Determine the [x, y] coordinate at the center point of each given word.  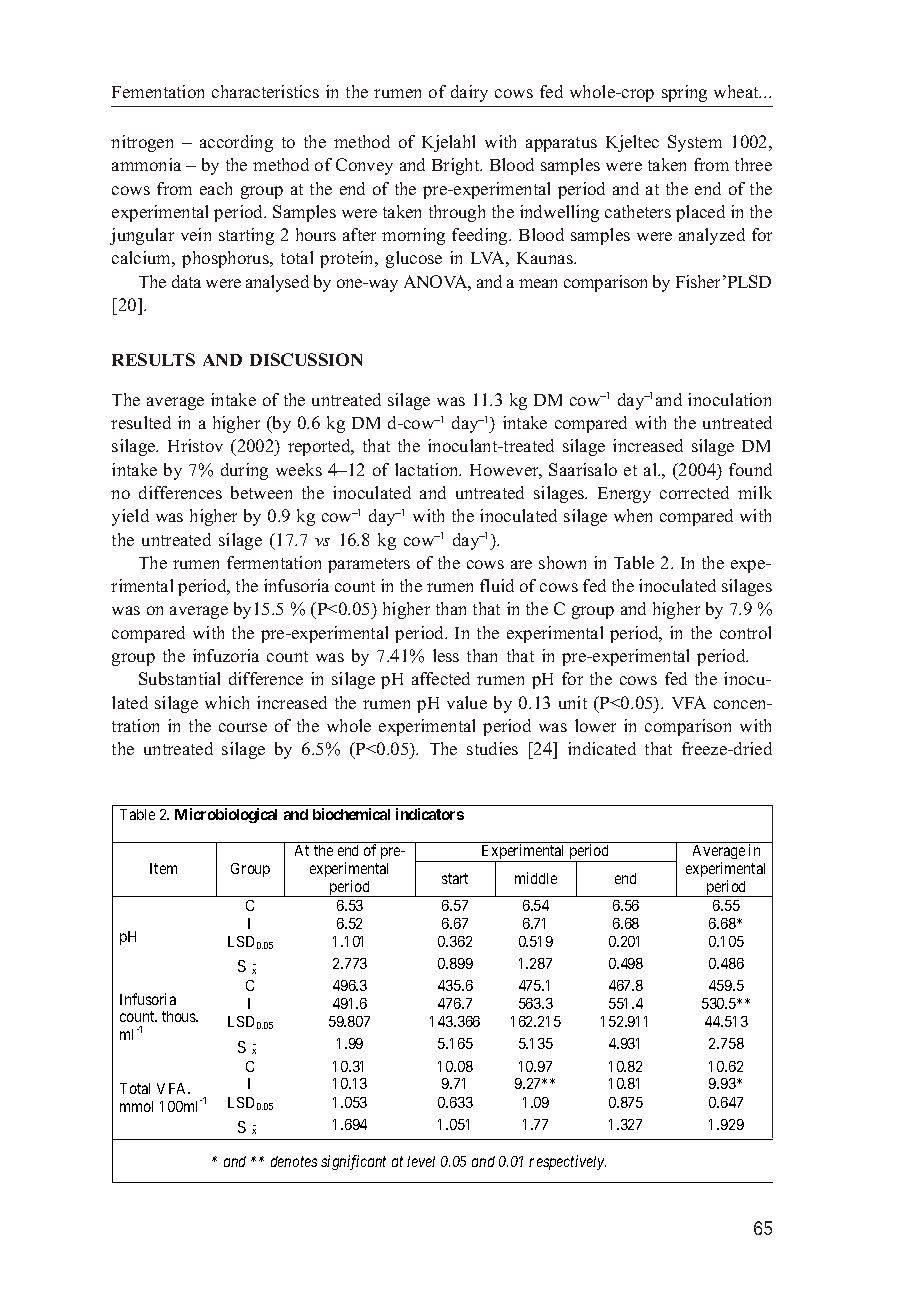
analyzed [712, 236]
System [695, 143]
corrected [694, 492]
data [186, 281]
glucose [414, 259]
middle [536, 878]
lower [595, 725]
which [227, 702]
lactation [428, 469]
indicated [602, 748]
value [467, 702]
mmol [136, 1106]
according [236, 143]
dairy [469, 93]
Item [163, 868]
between [261, 492]
